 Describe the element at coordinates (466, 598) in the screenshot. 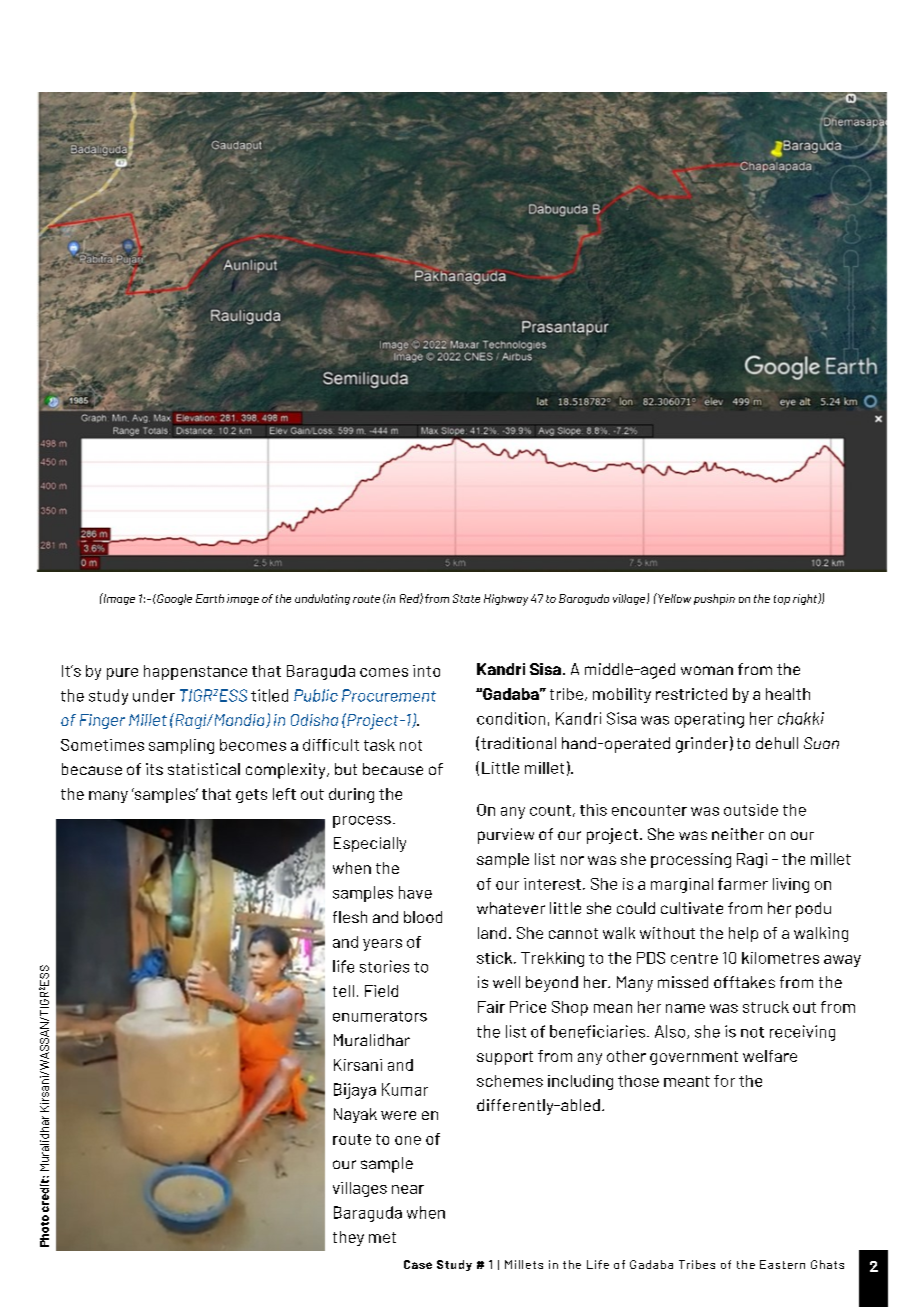

I see `State` at that location.
